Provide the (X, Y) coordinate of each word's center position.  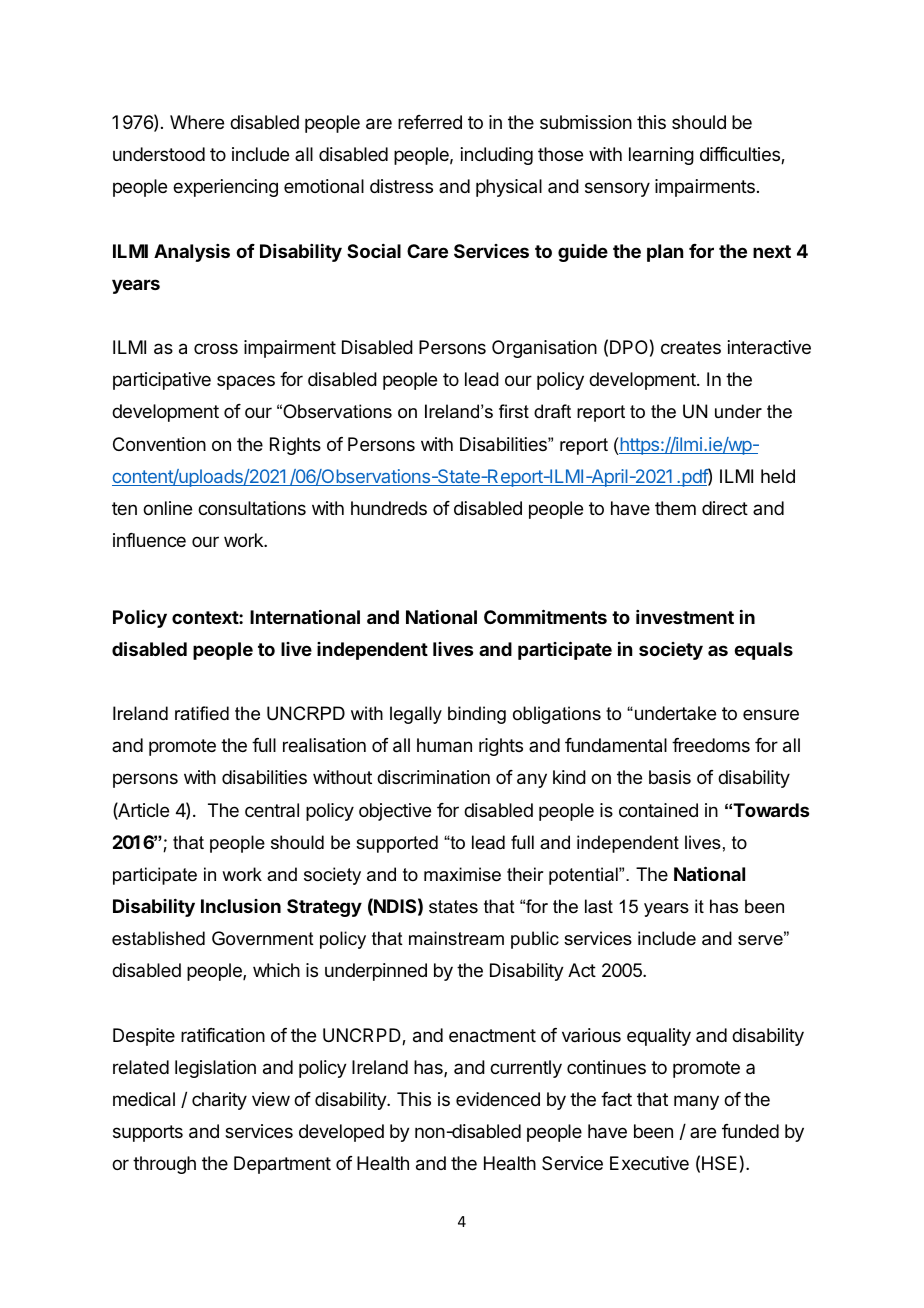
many (696, 1102)
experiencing (225, 188)
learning (661, 156)
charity (219, 1101)
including (497, 156)
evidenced (498, 1099)
